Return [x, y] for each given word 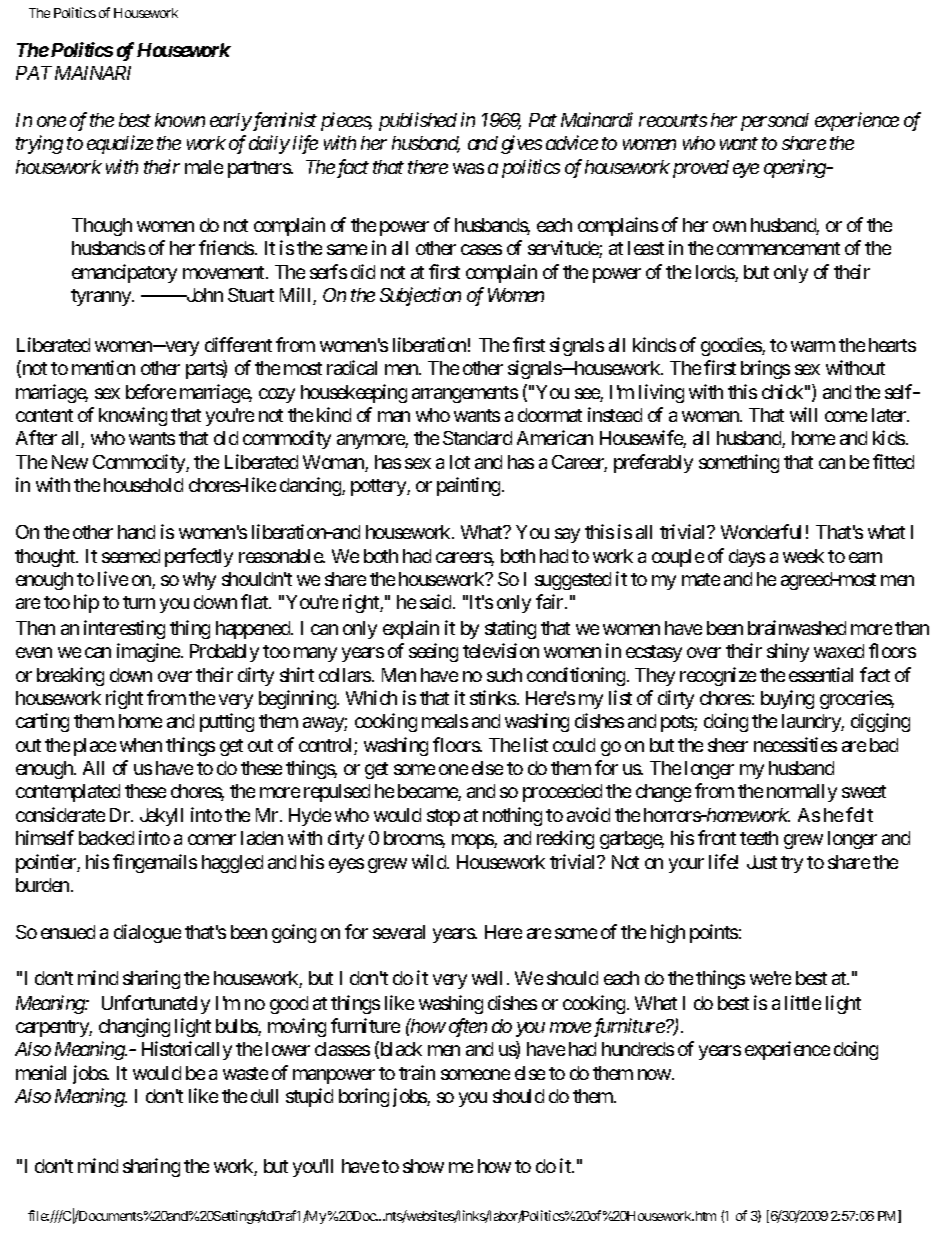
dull [264, 1096]
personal [775, 122]
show [423, 1166]
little [803, 1002]
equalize [120, 144]
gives [521, 145]
